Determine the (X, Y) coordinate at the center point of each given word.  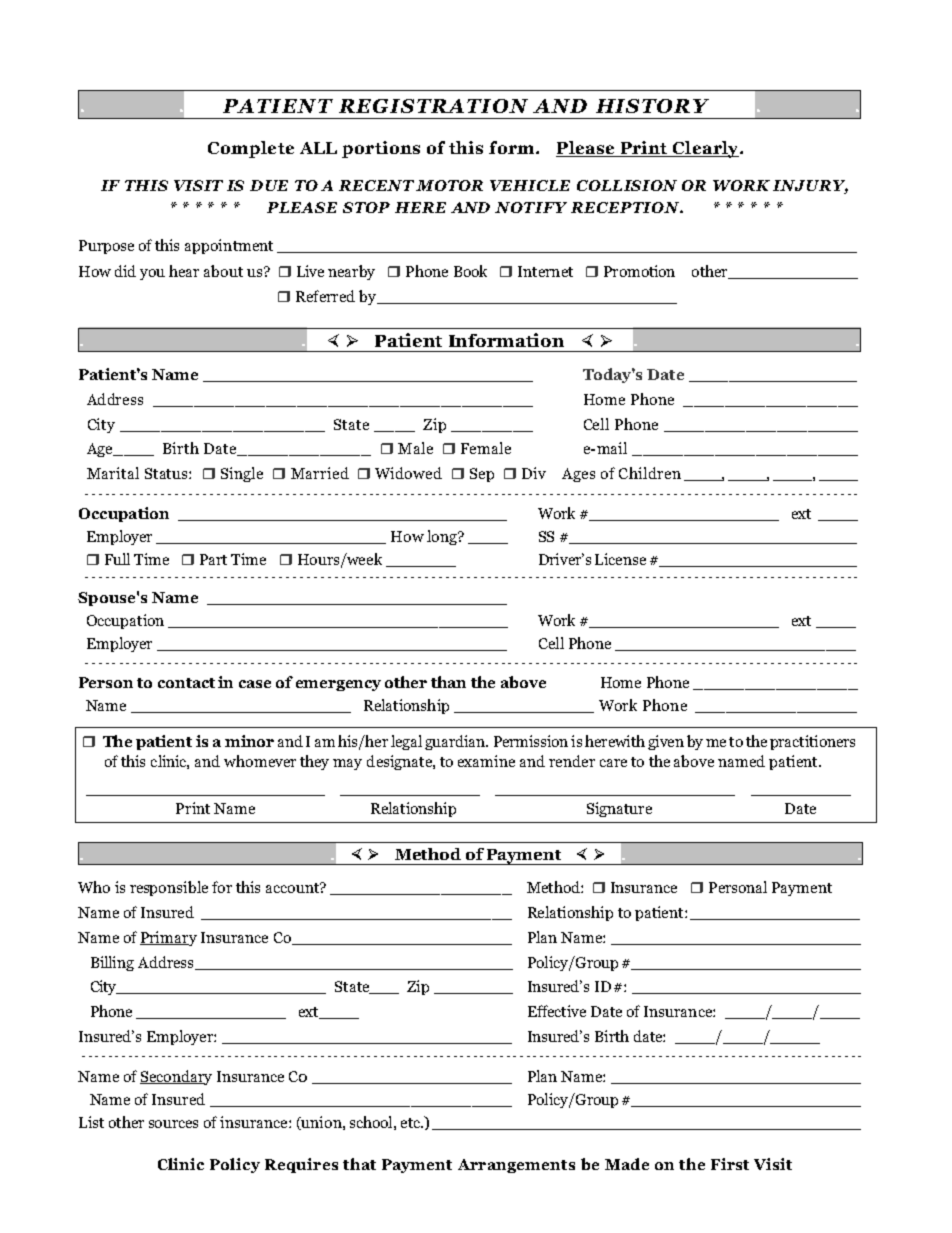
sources (173, 1124)
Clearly (706, 149)
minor (249, 741)
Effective (557, 1011)
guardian (456, 742)
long (443, 537)
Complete (251, 149)
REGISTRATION (433, 106)
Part (213, 559)
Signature (619, 809)
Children (650, 473)
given (666, 742)
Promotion (639, 271)
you (152, 274)
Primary (168, 938)
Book (470, 271)
